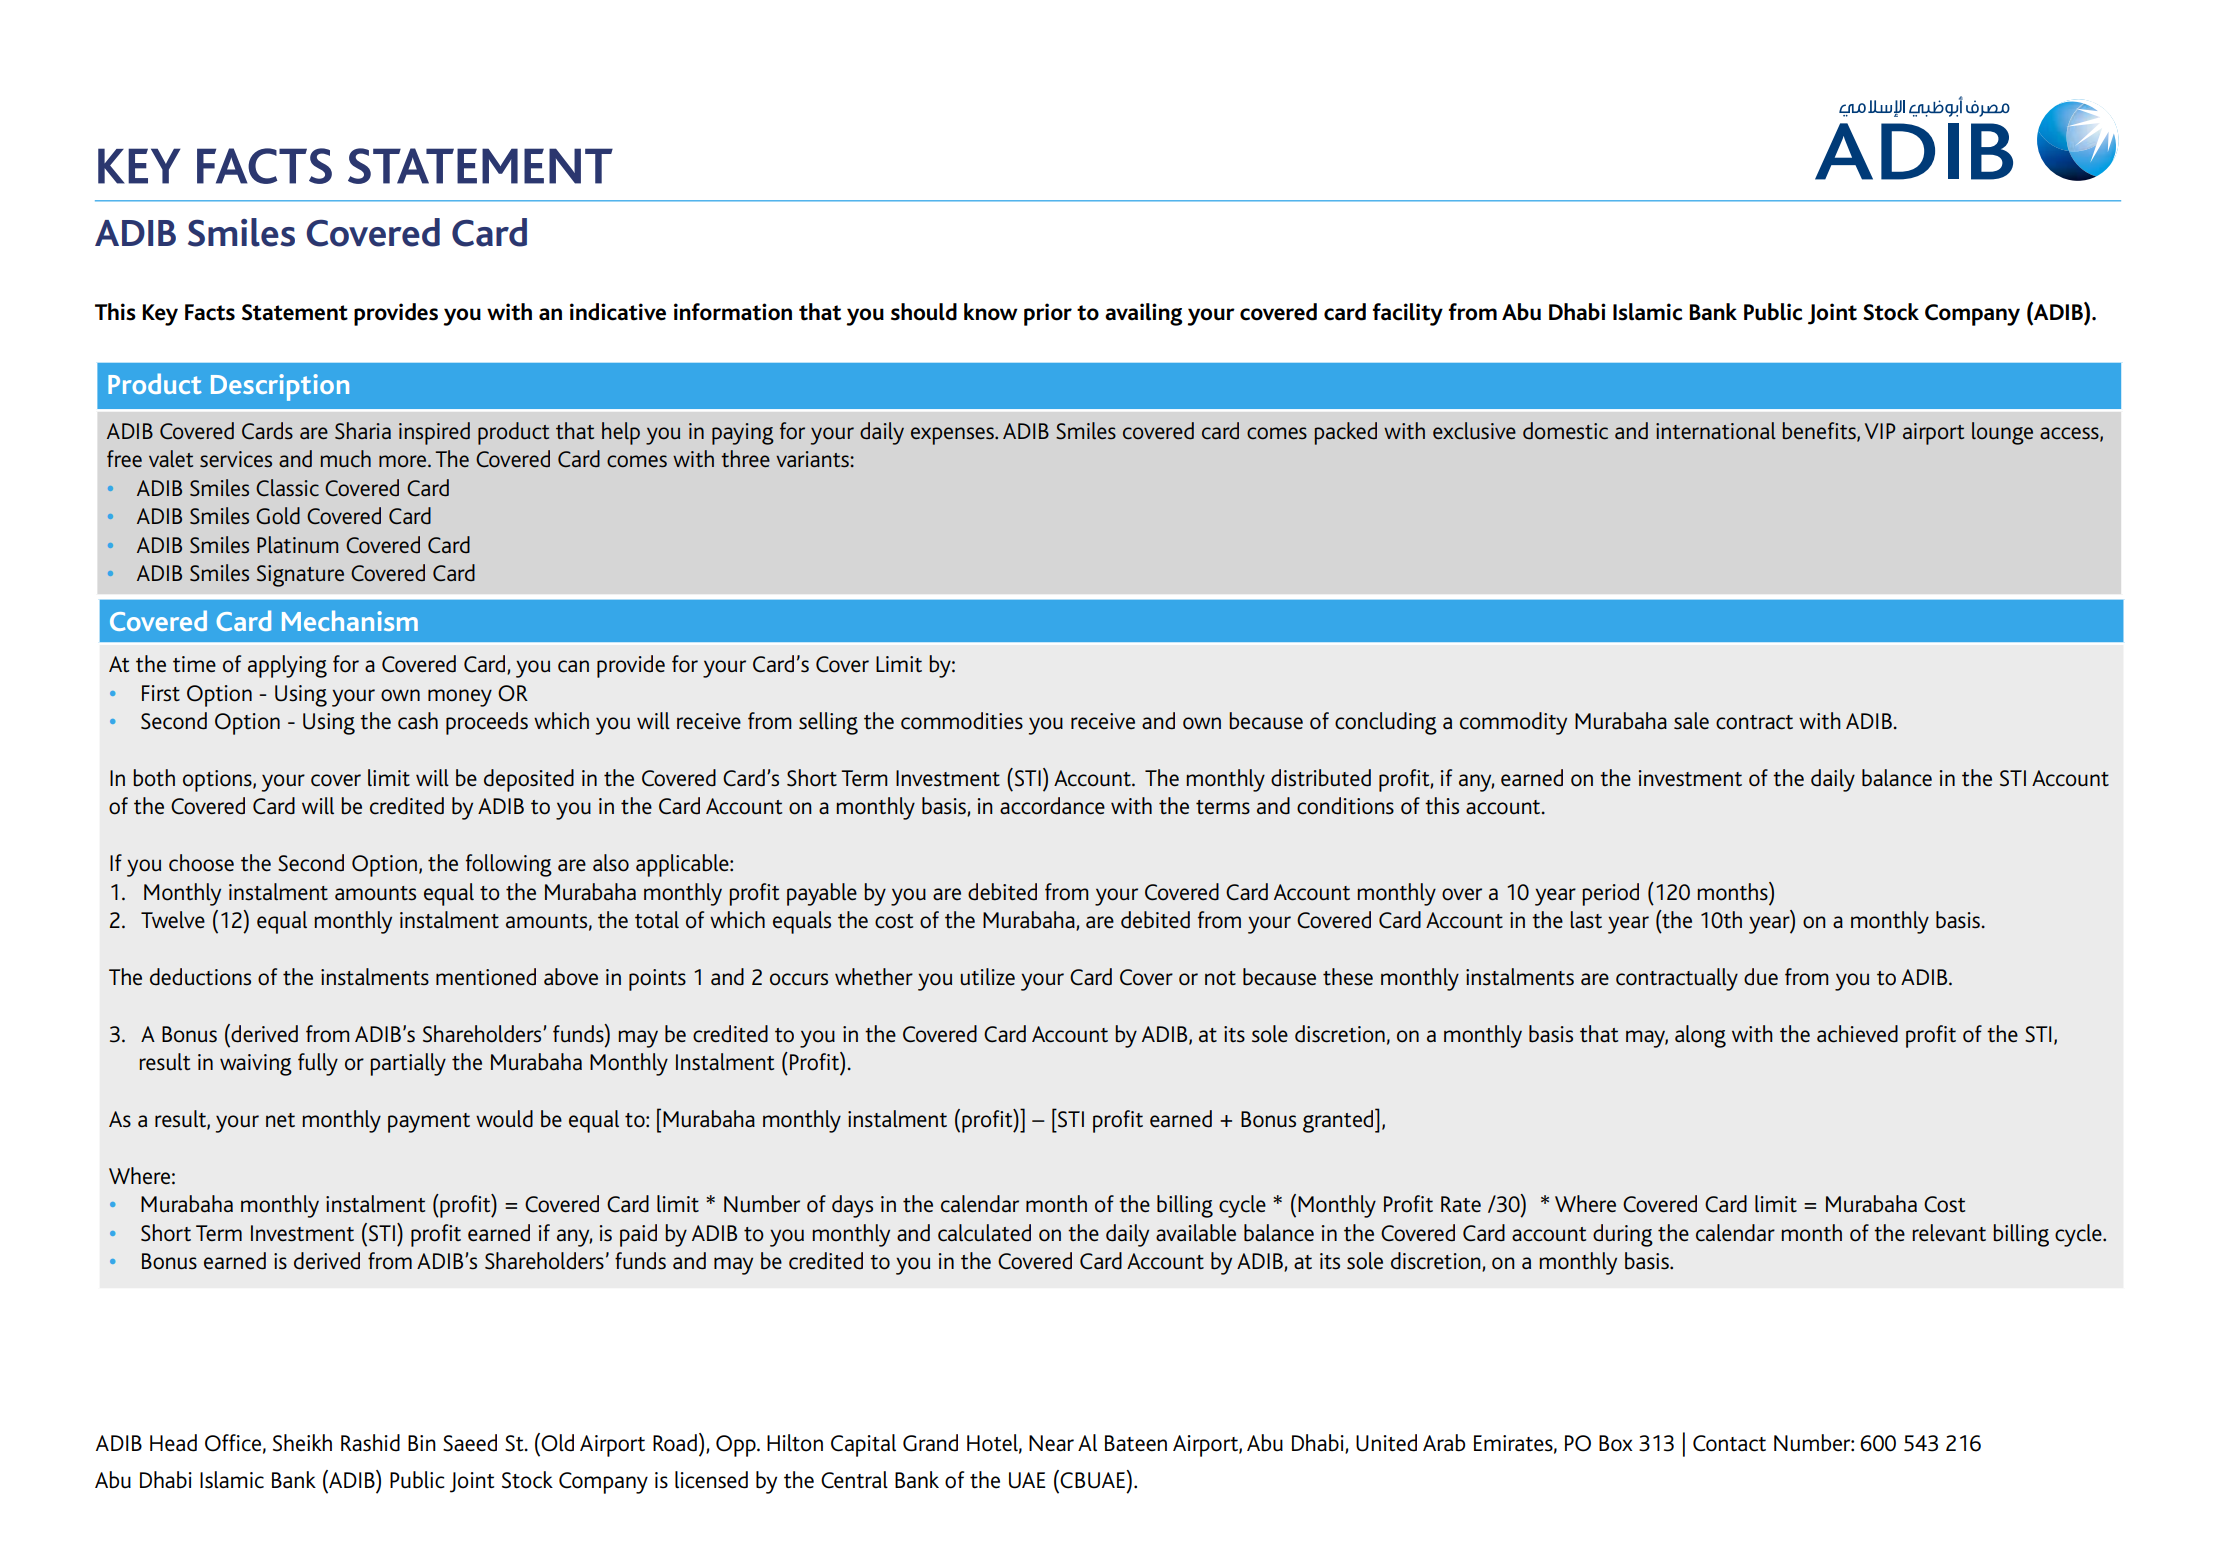 Image resolution: width=2216 pixels, height=1567 pixels. Describe the element at coordinates (1716, 431) in the screenshot. I see `international` at that location.
